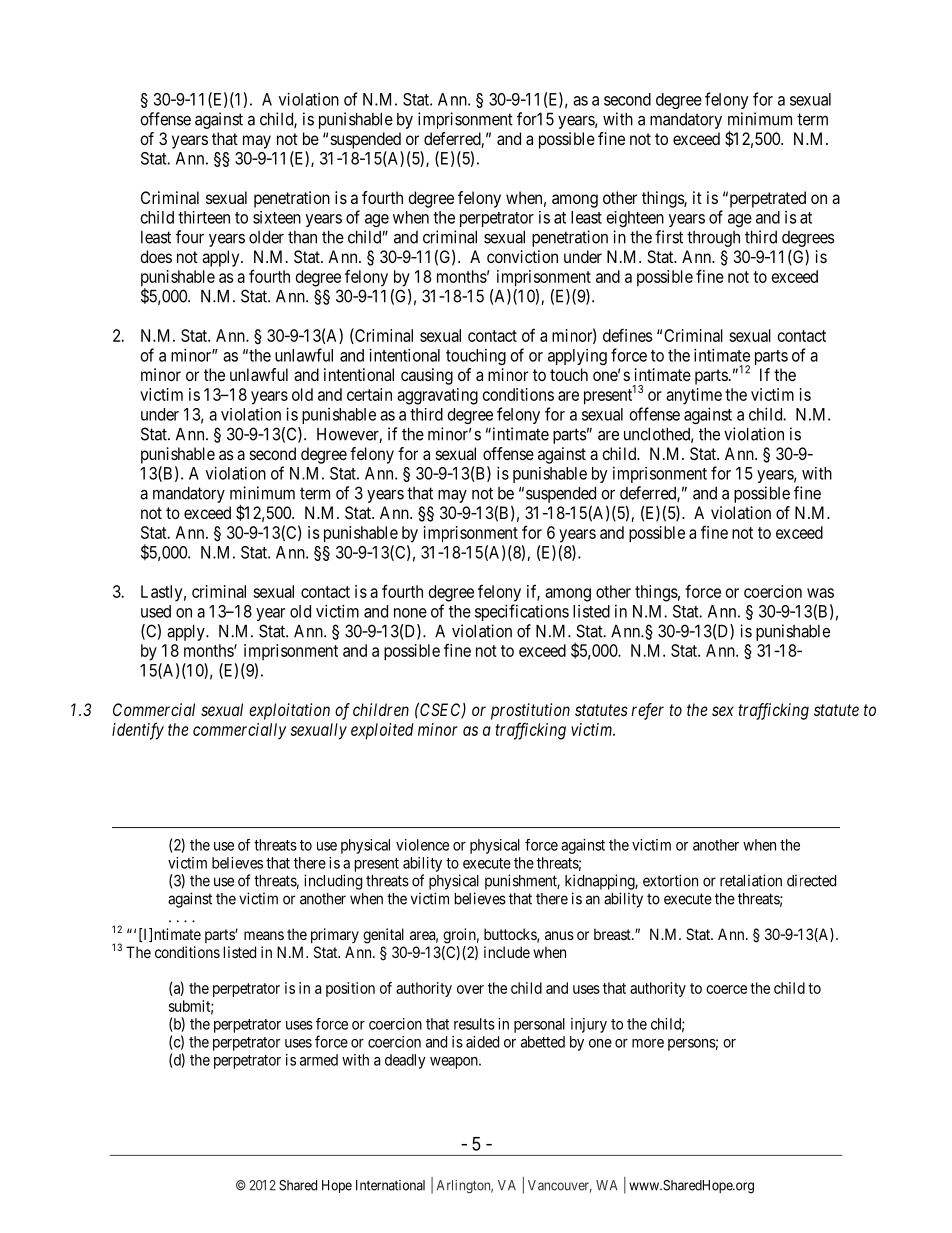 The width and height of the document is (952, 1233). I want to click on aggravating, so click(437, 396).
